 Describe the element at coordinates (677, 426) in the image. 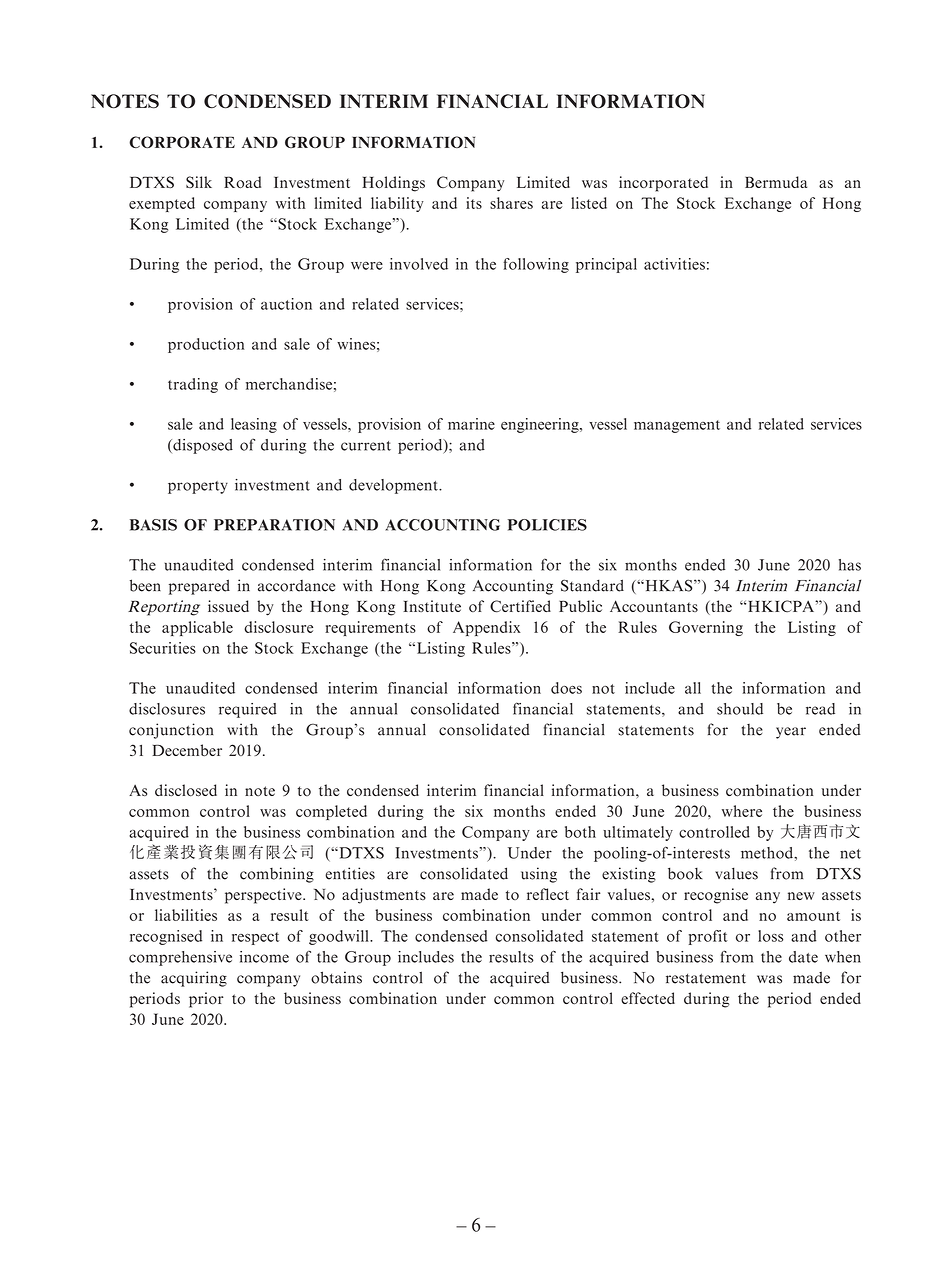

I see `management` at that location.
